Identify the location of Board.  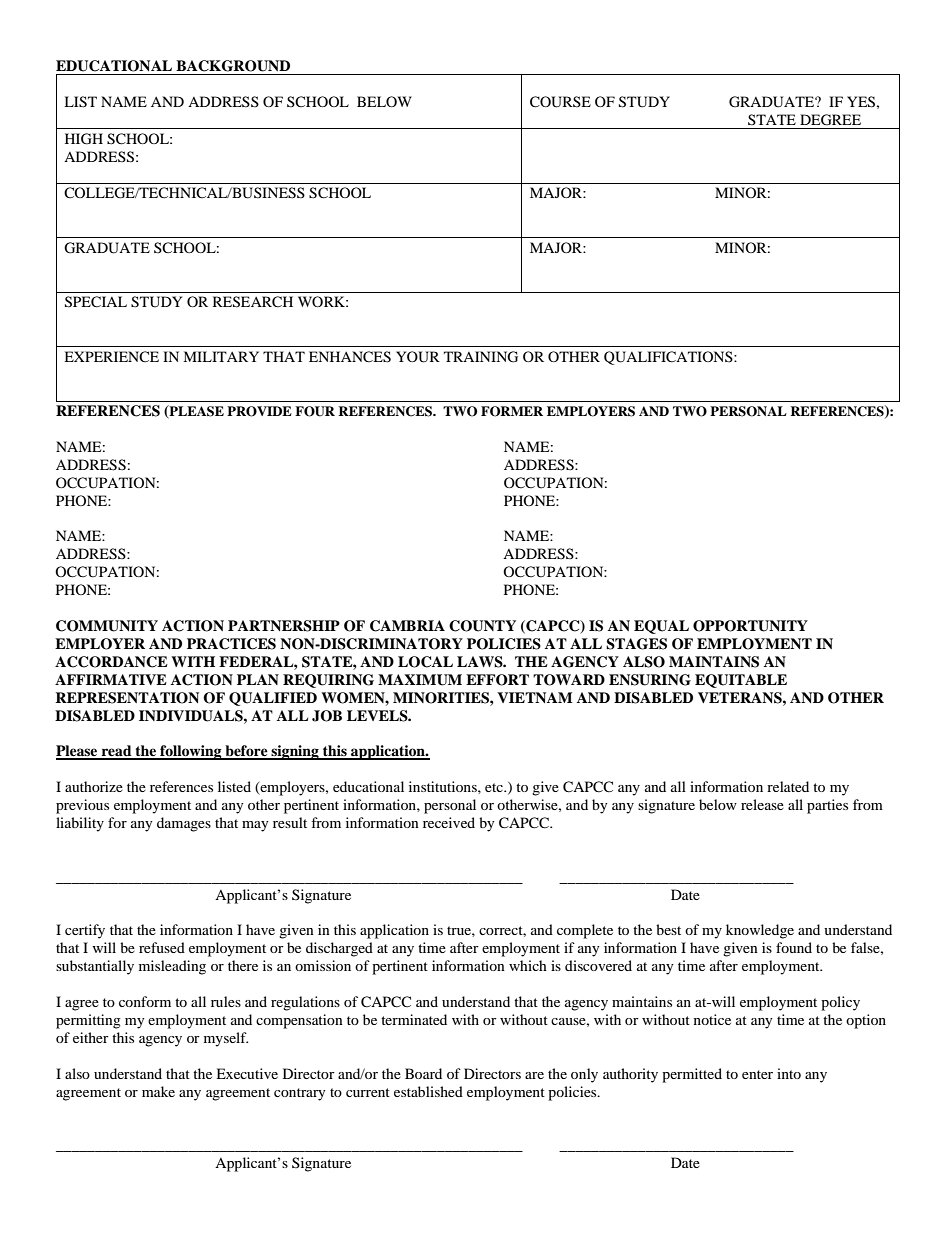
(423, 1073).
